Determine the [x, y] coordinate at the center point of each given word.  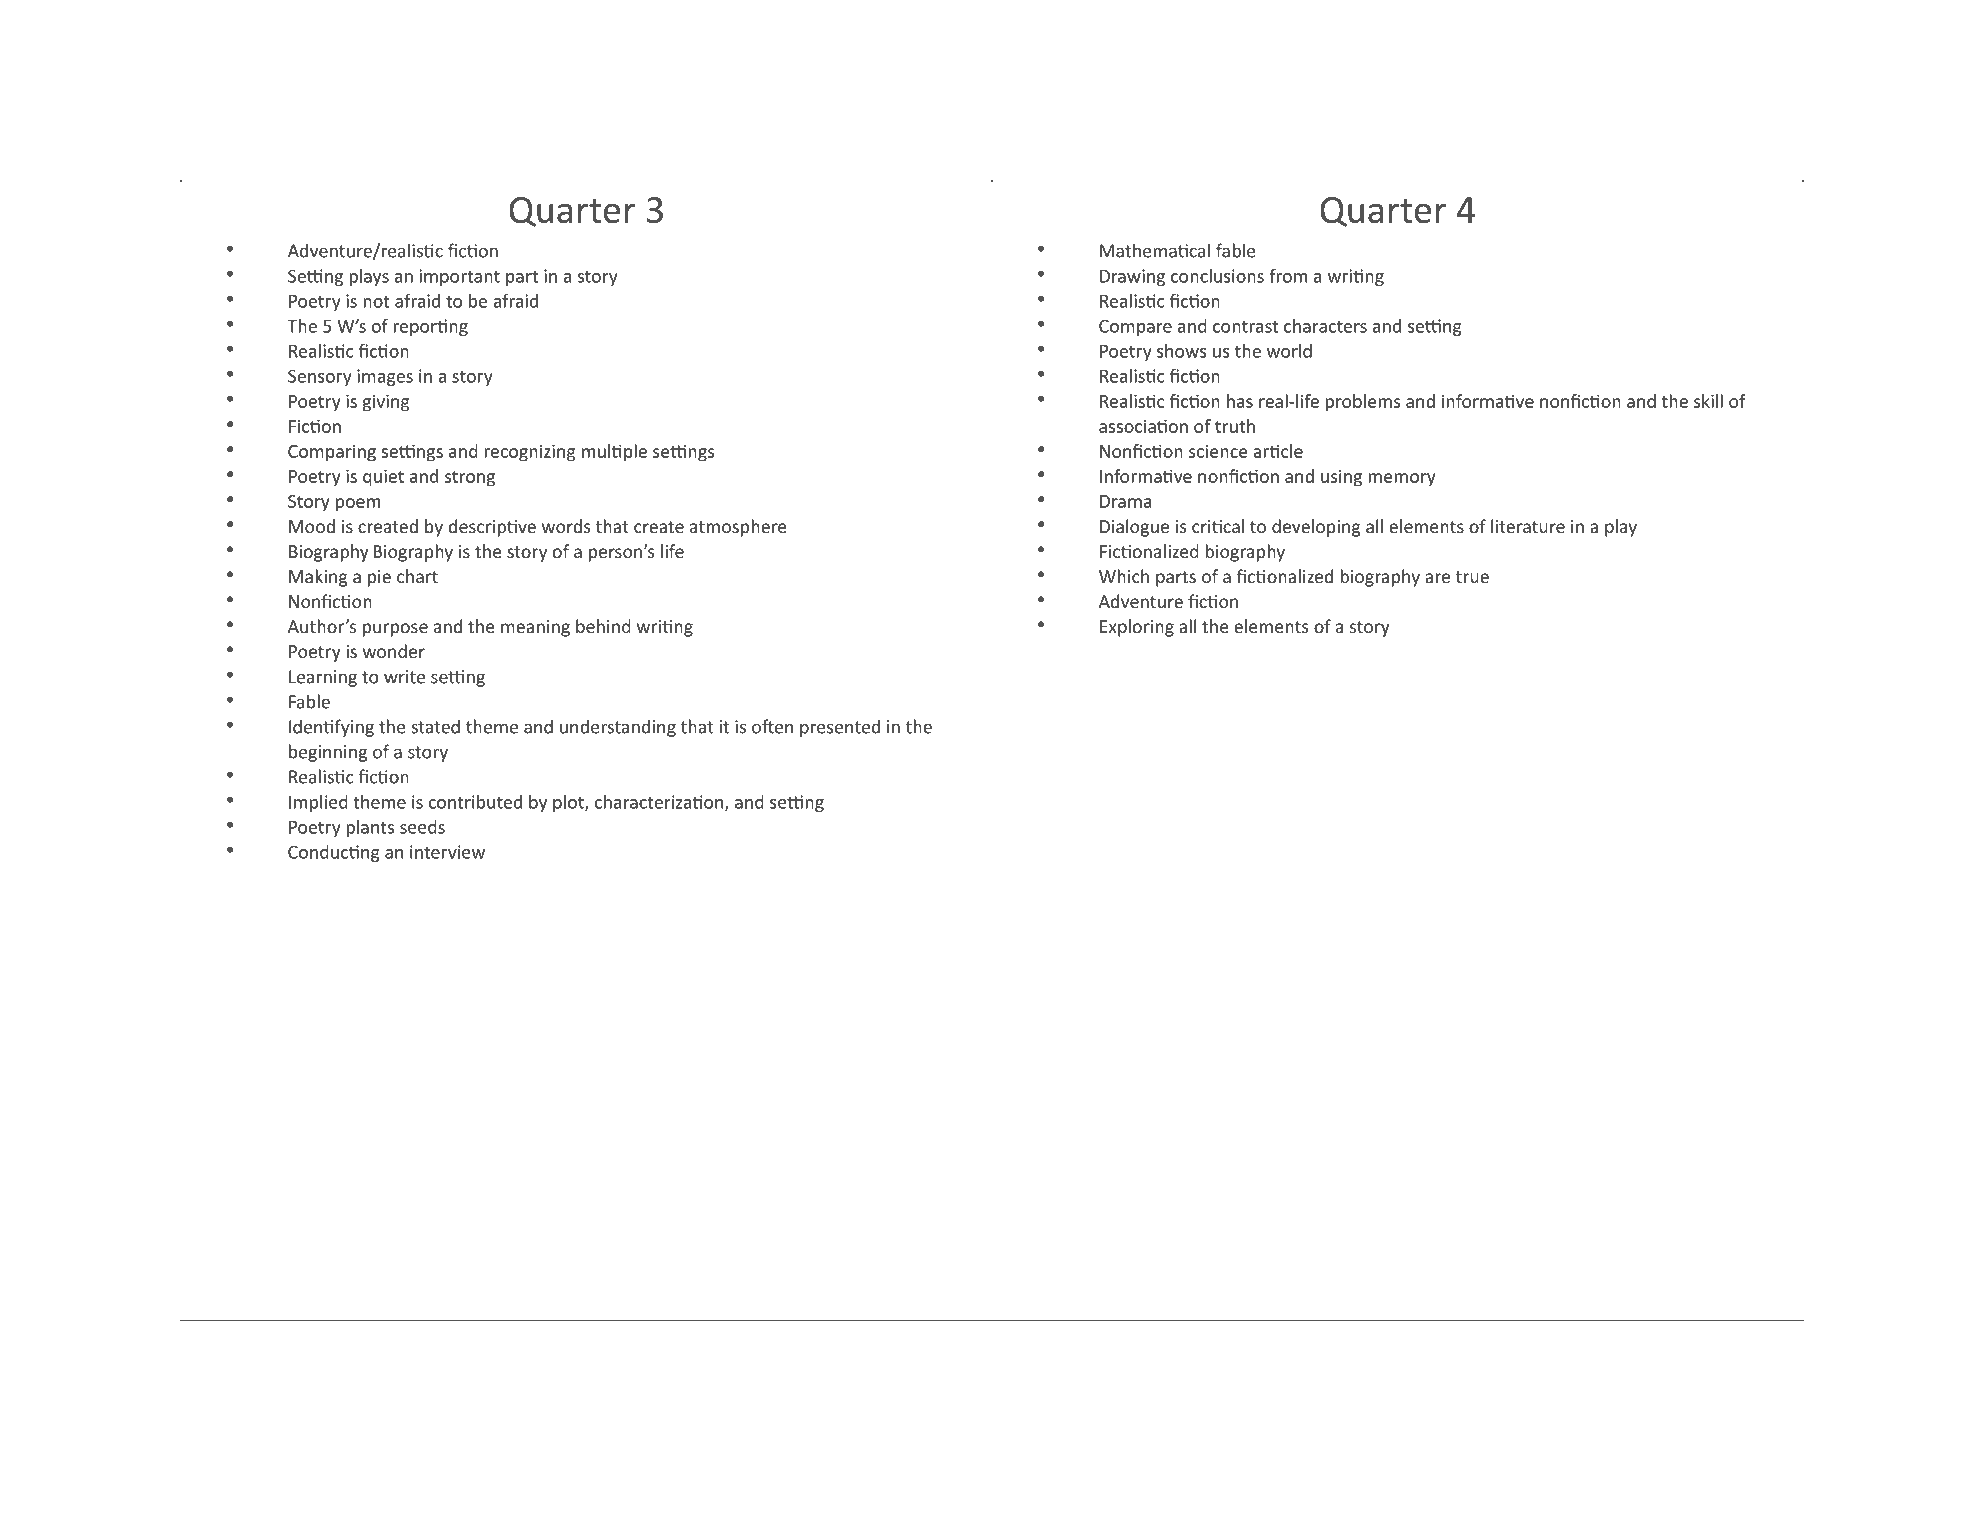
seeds [422, 827]
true [1472, 577]
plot [569, 803]
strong [470, 479]
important [460, 277]
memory [1402, 480]
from [1288, 276]
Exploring [1137, 628]
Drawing [1132, 277]
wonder [394, 651]
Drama [1125, 501]
